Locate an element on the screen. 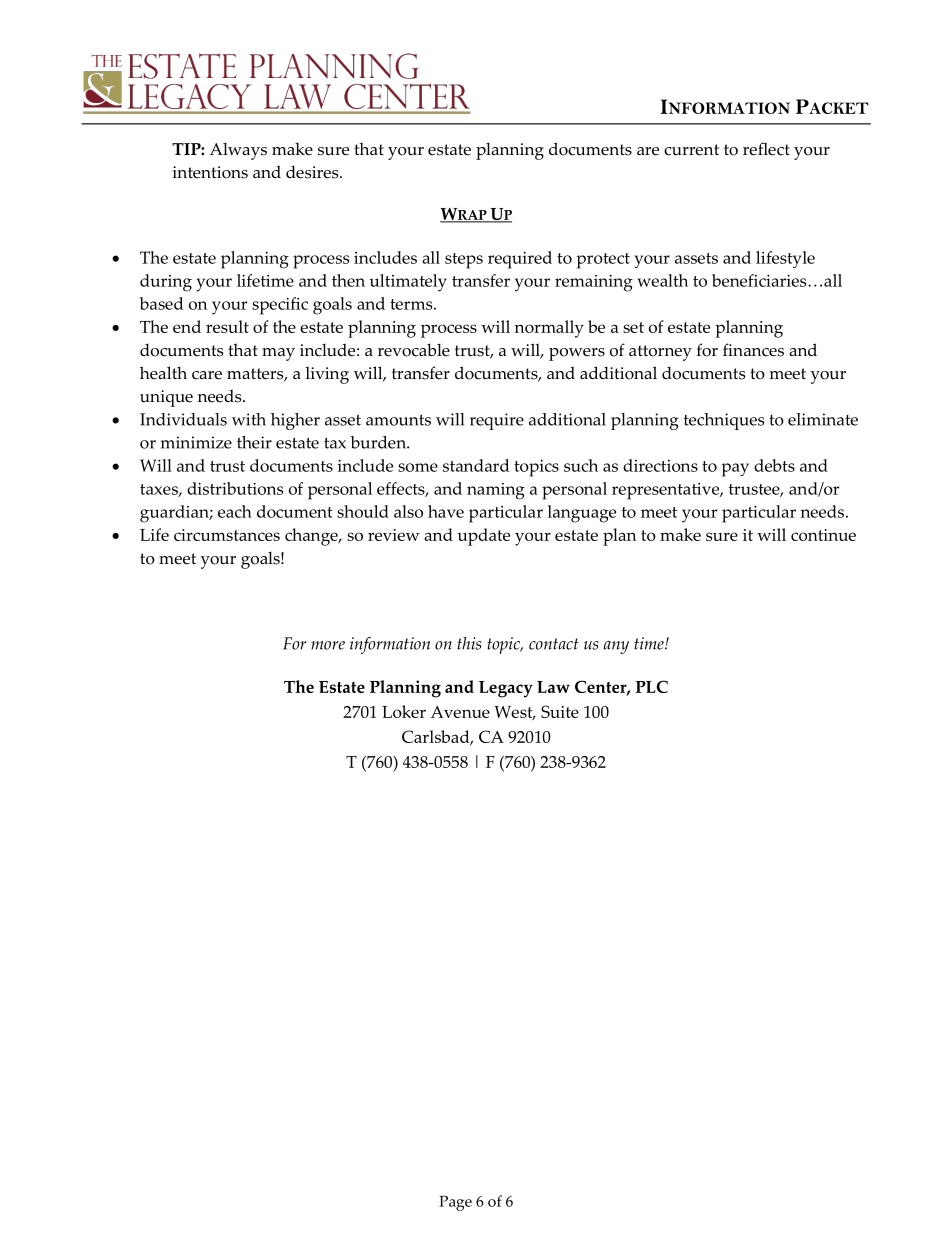 This screenshot has height=1233, width=952. Suite is located at coordinates (560, 711).
